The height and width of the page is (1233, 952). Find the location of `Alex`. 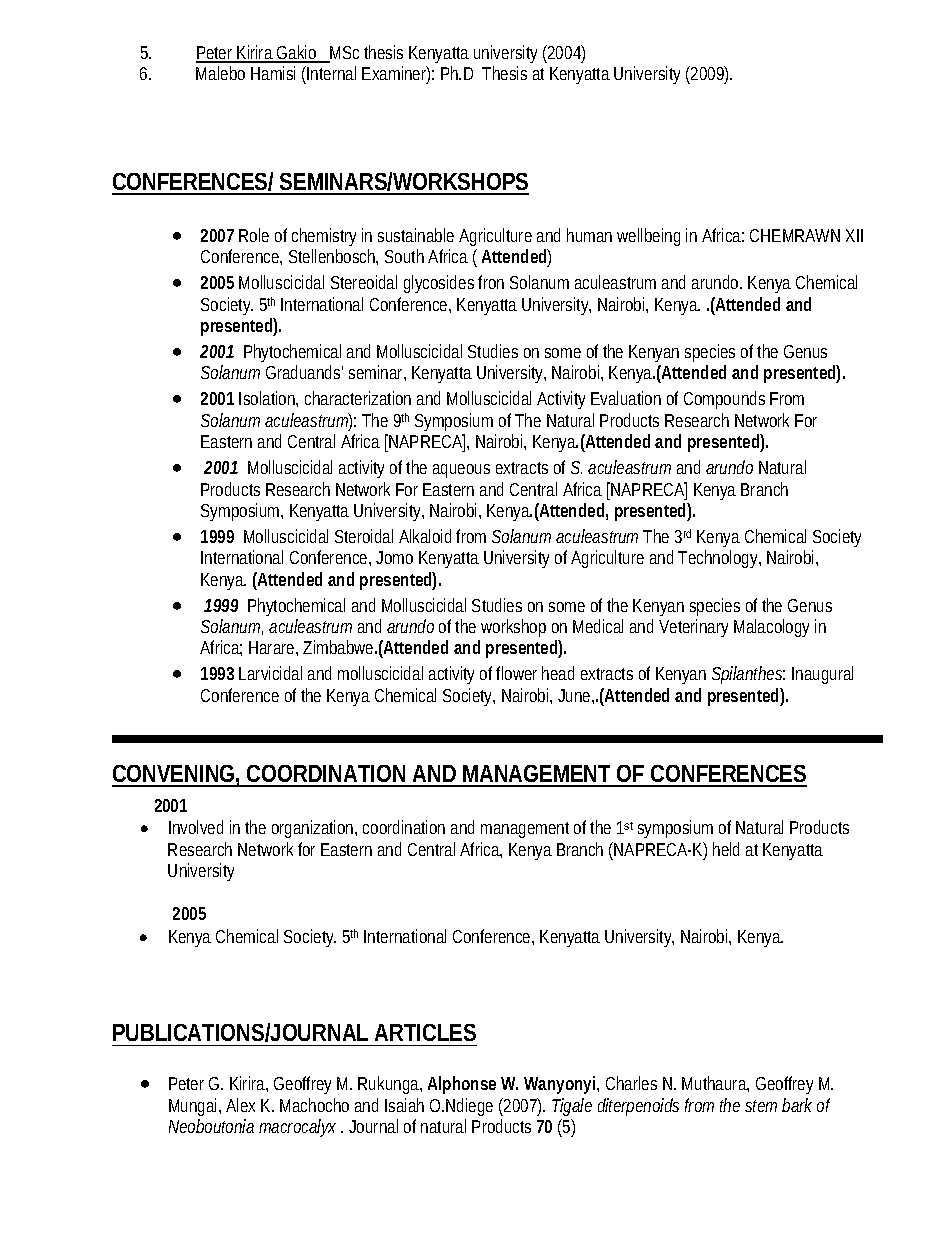

Alex is located at coordinates (240, 1105).
